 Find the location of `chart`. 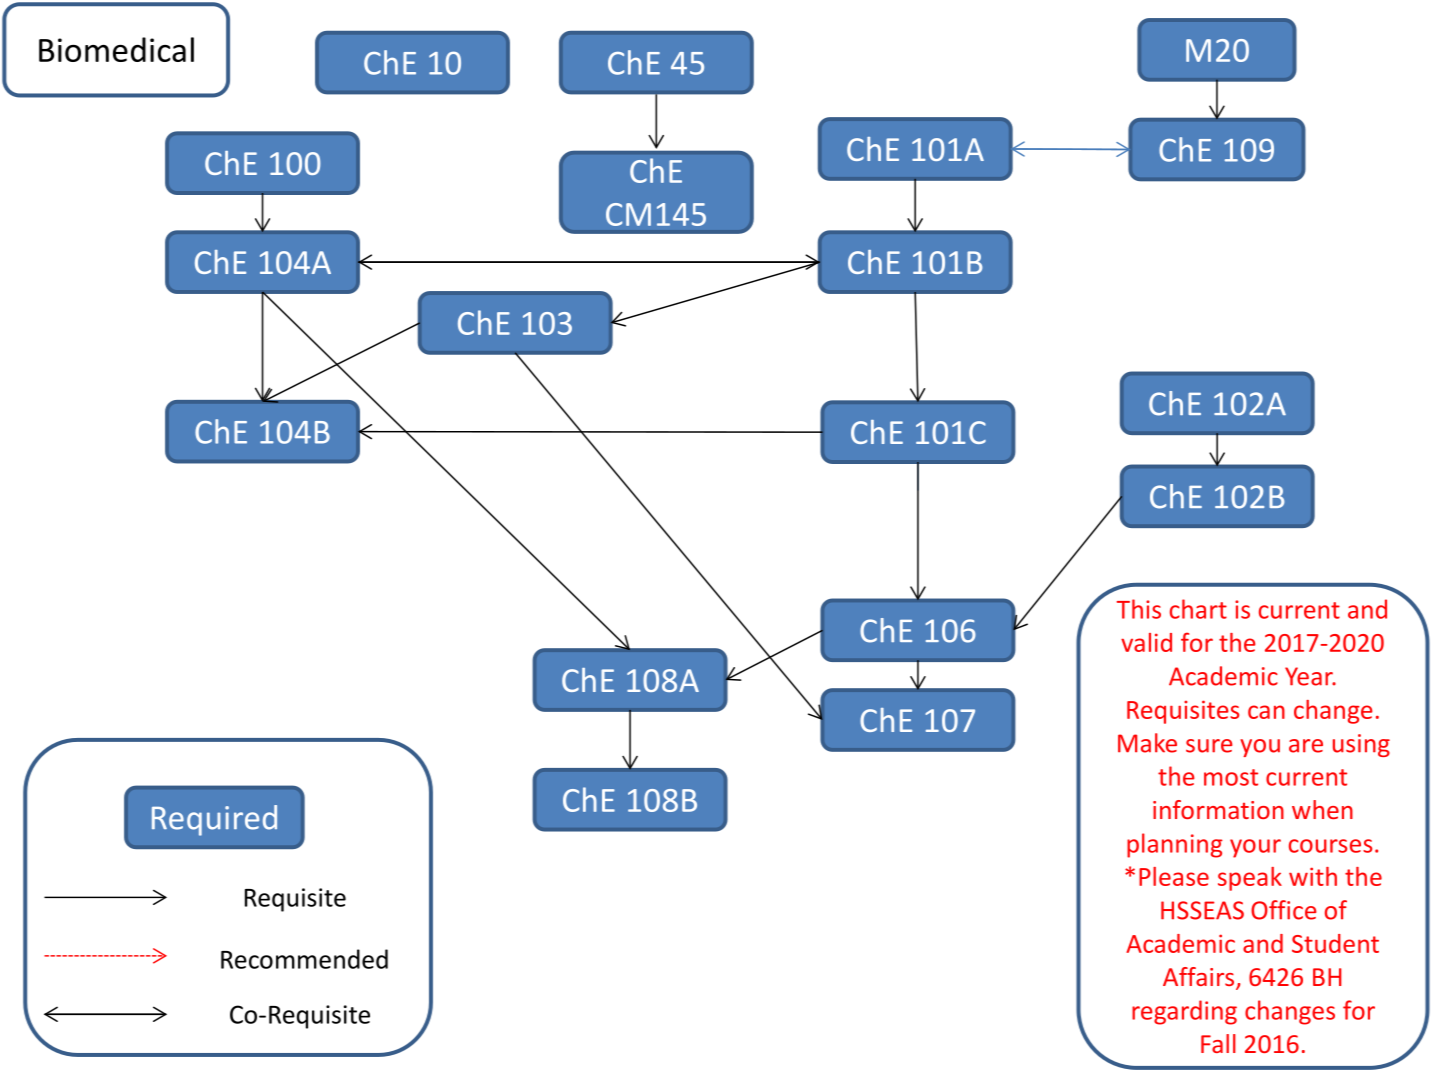

chart is located at coordinates (1198, 609).
